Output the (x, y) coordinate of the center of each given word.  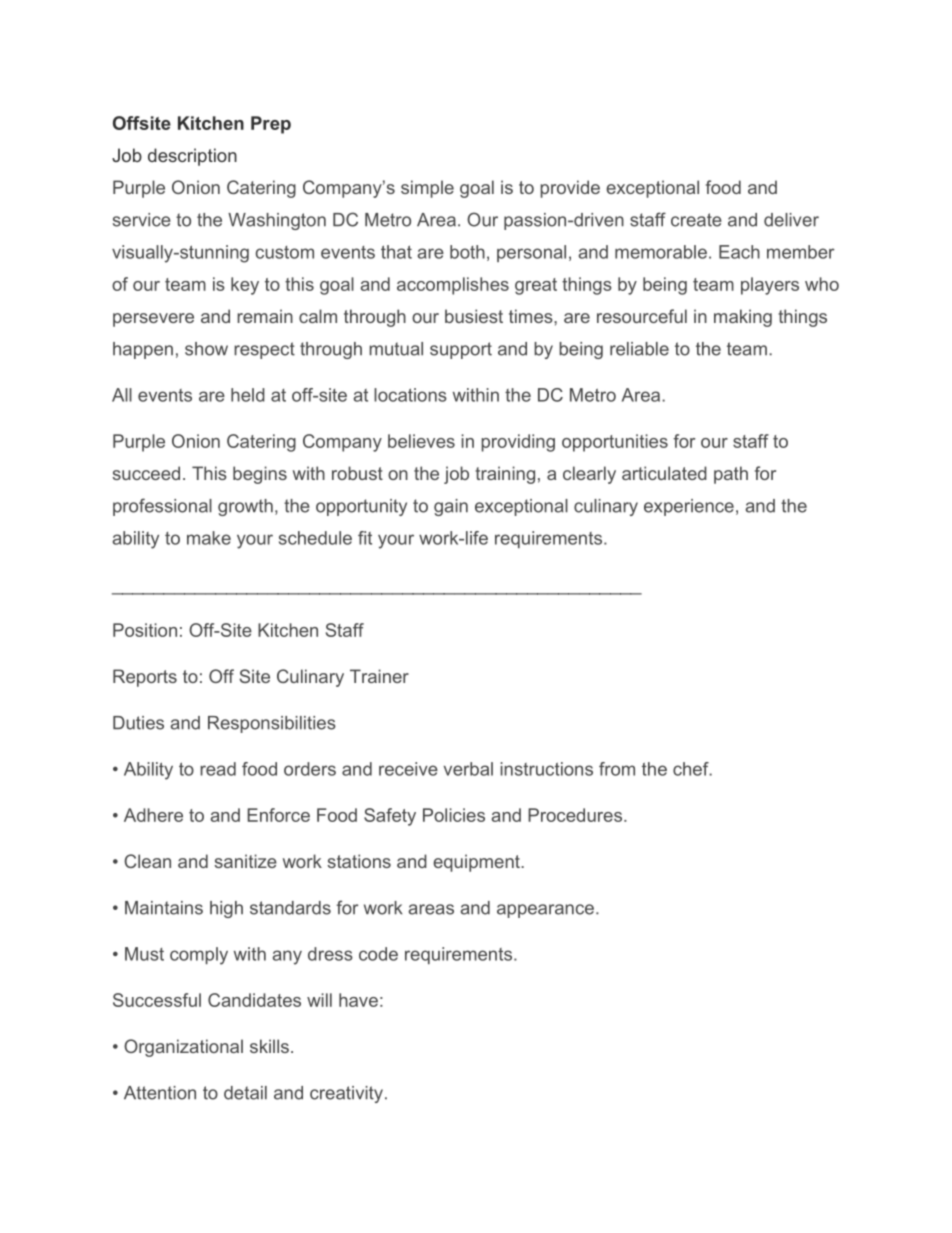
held (248, 395)
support (461, 350)
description (192, 157)
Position (145, 630)
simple (427, 189)
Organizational (183, 1048)
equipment (477, 863)
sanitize (245, 861)
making (743, 318)
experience (689, 507)
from (617, 769)
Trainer (379, 676)
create (696, 220)
